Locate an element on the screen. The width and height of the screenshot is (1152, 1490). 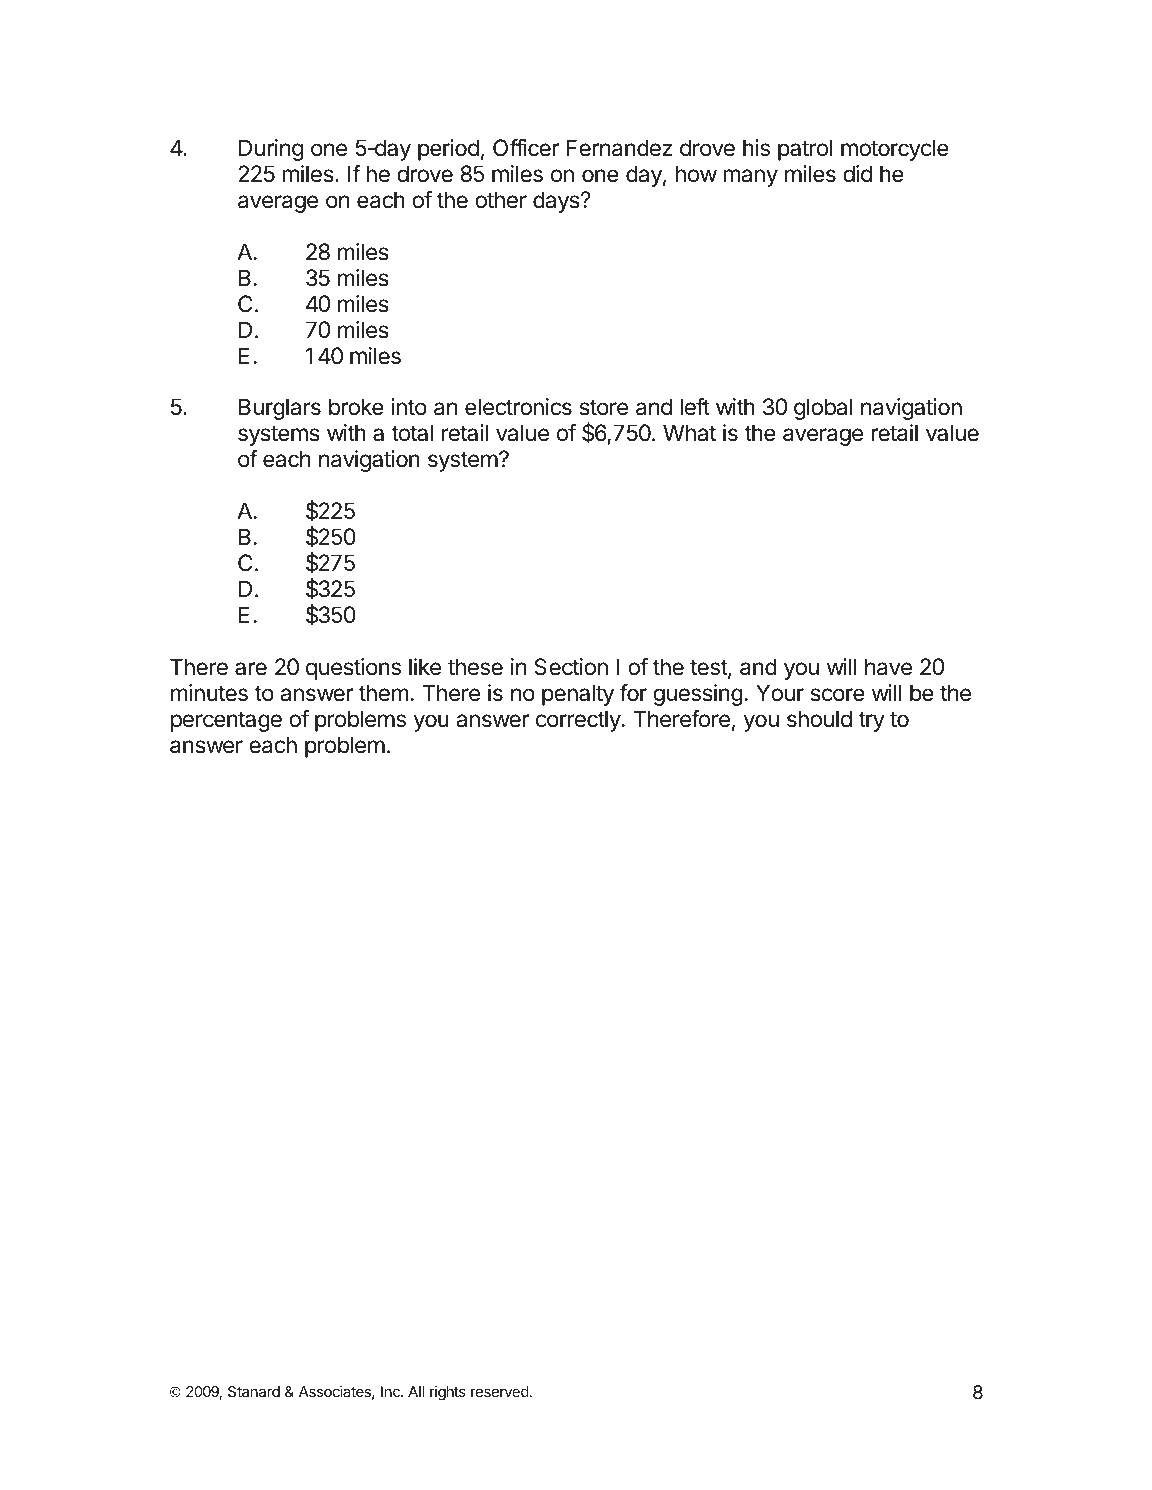
All is located at coordinates (416, 1391).
